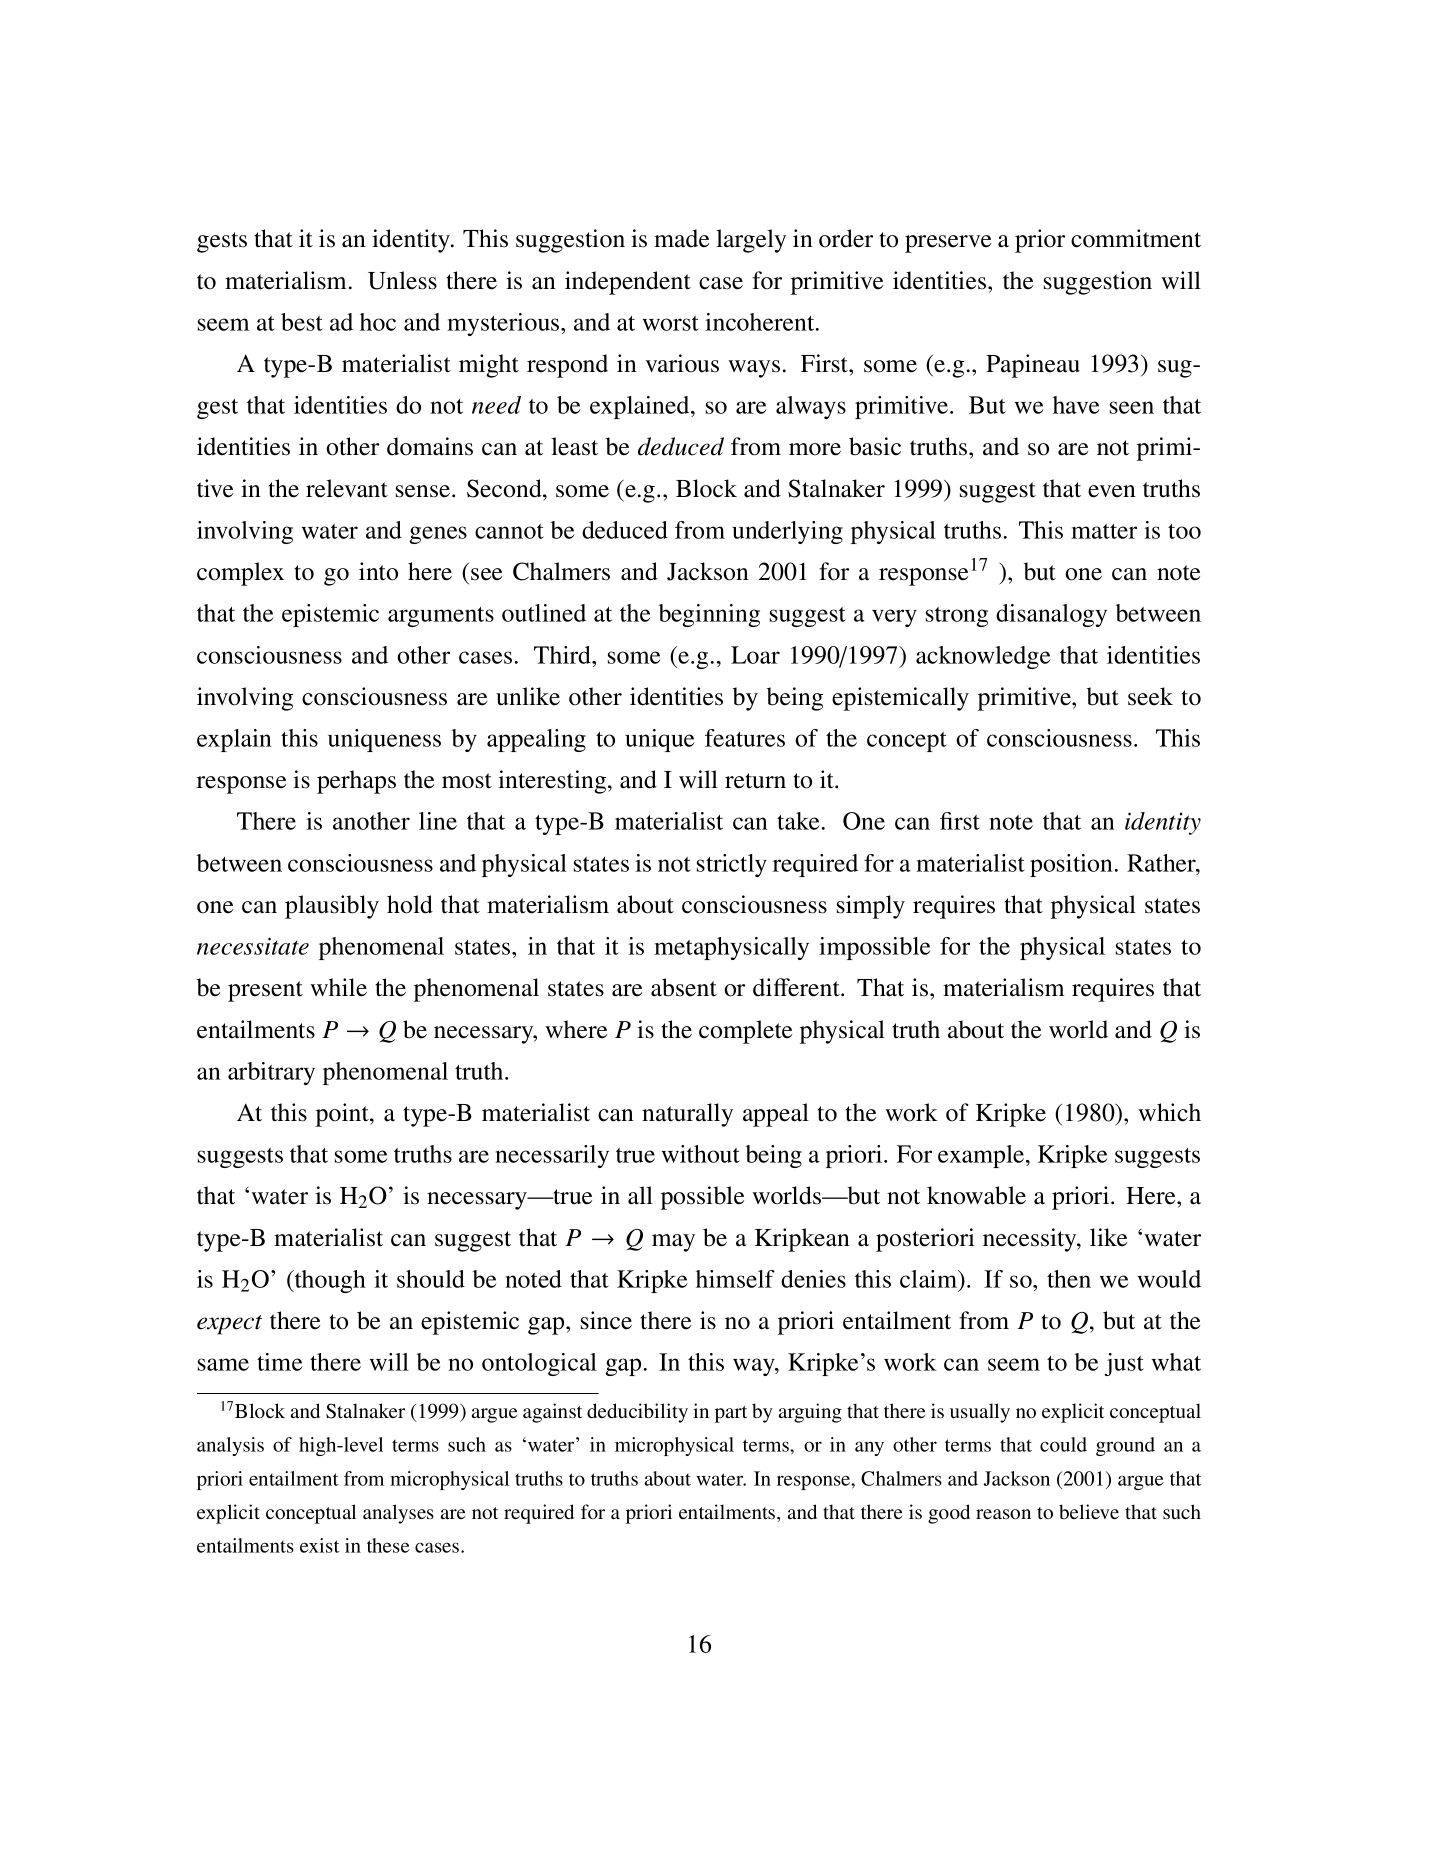  What do you see at coordinates (681, 238) in the document?
I see `made` at bounding box center [681, 238].
